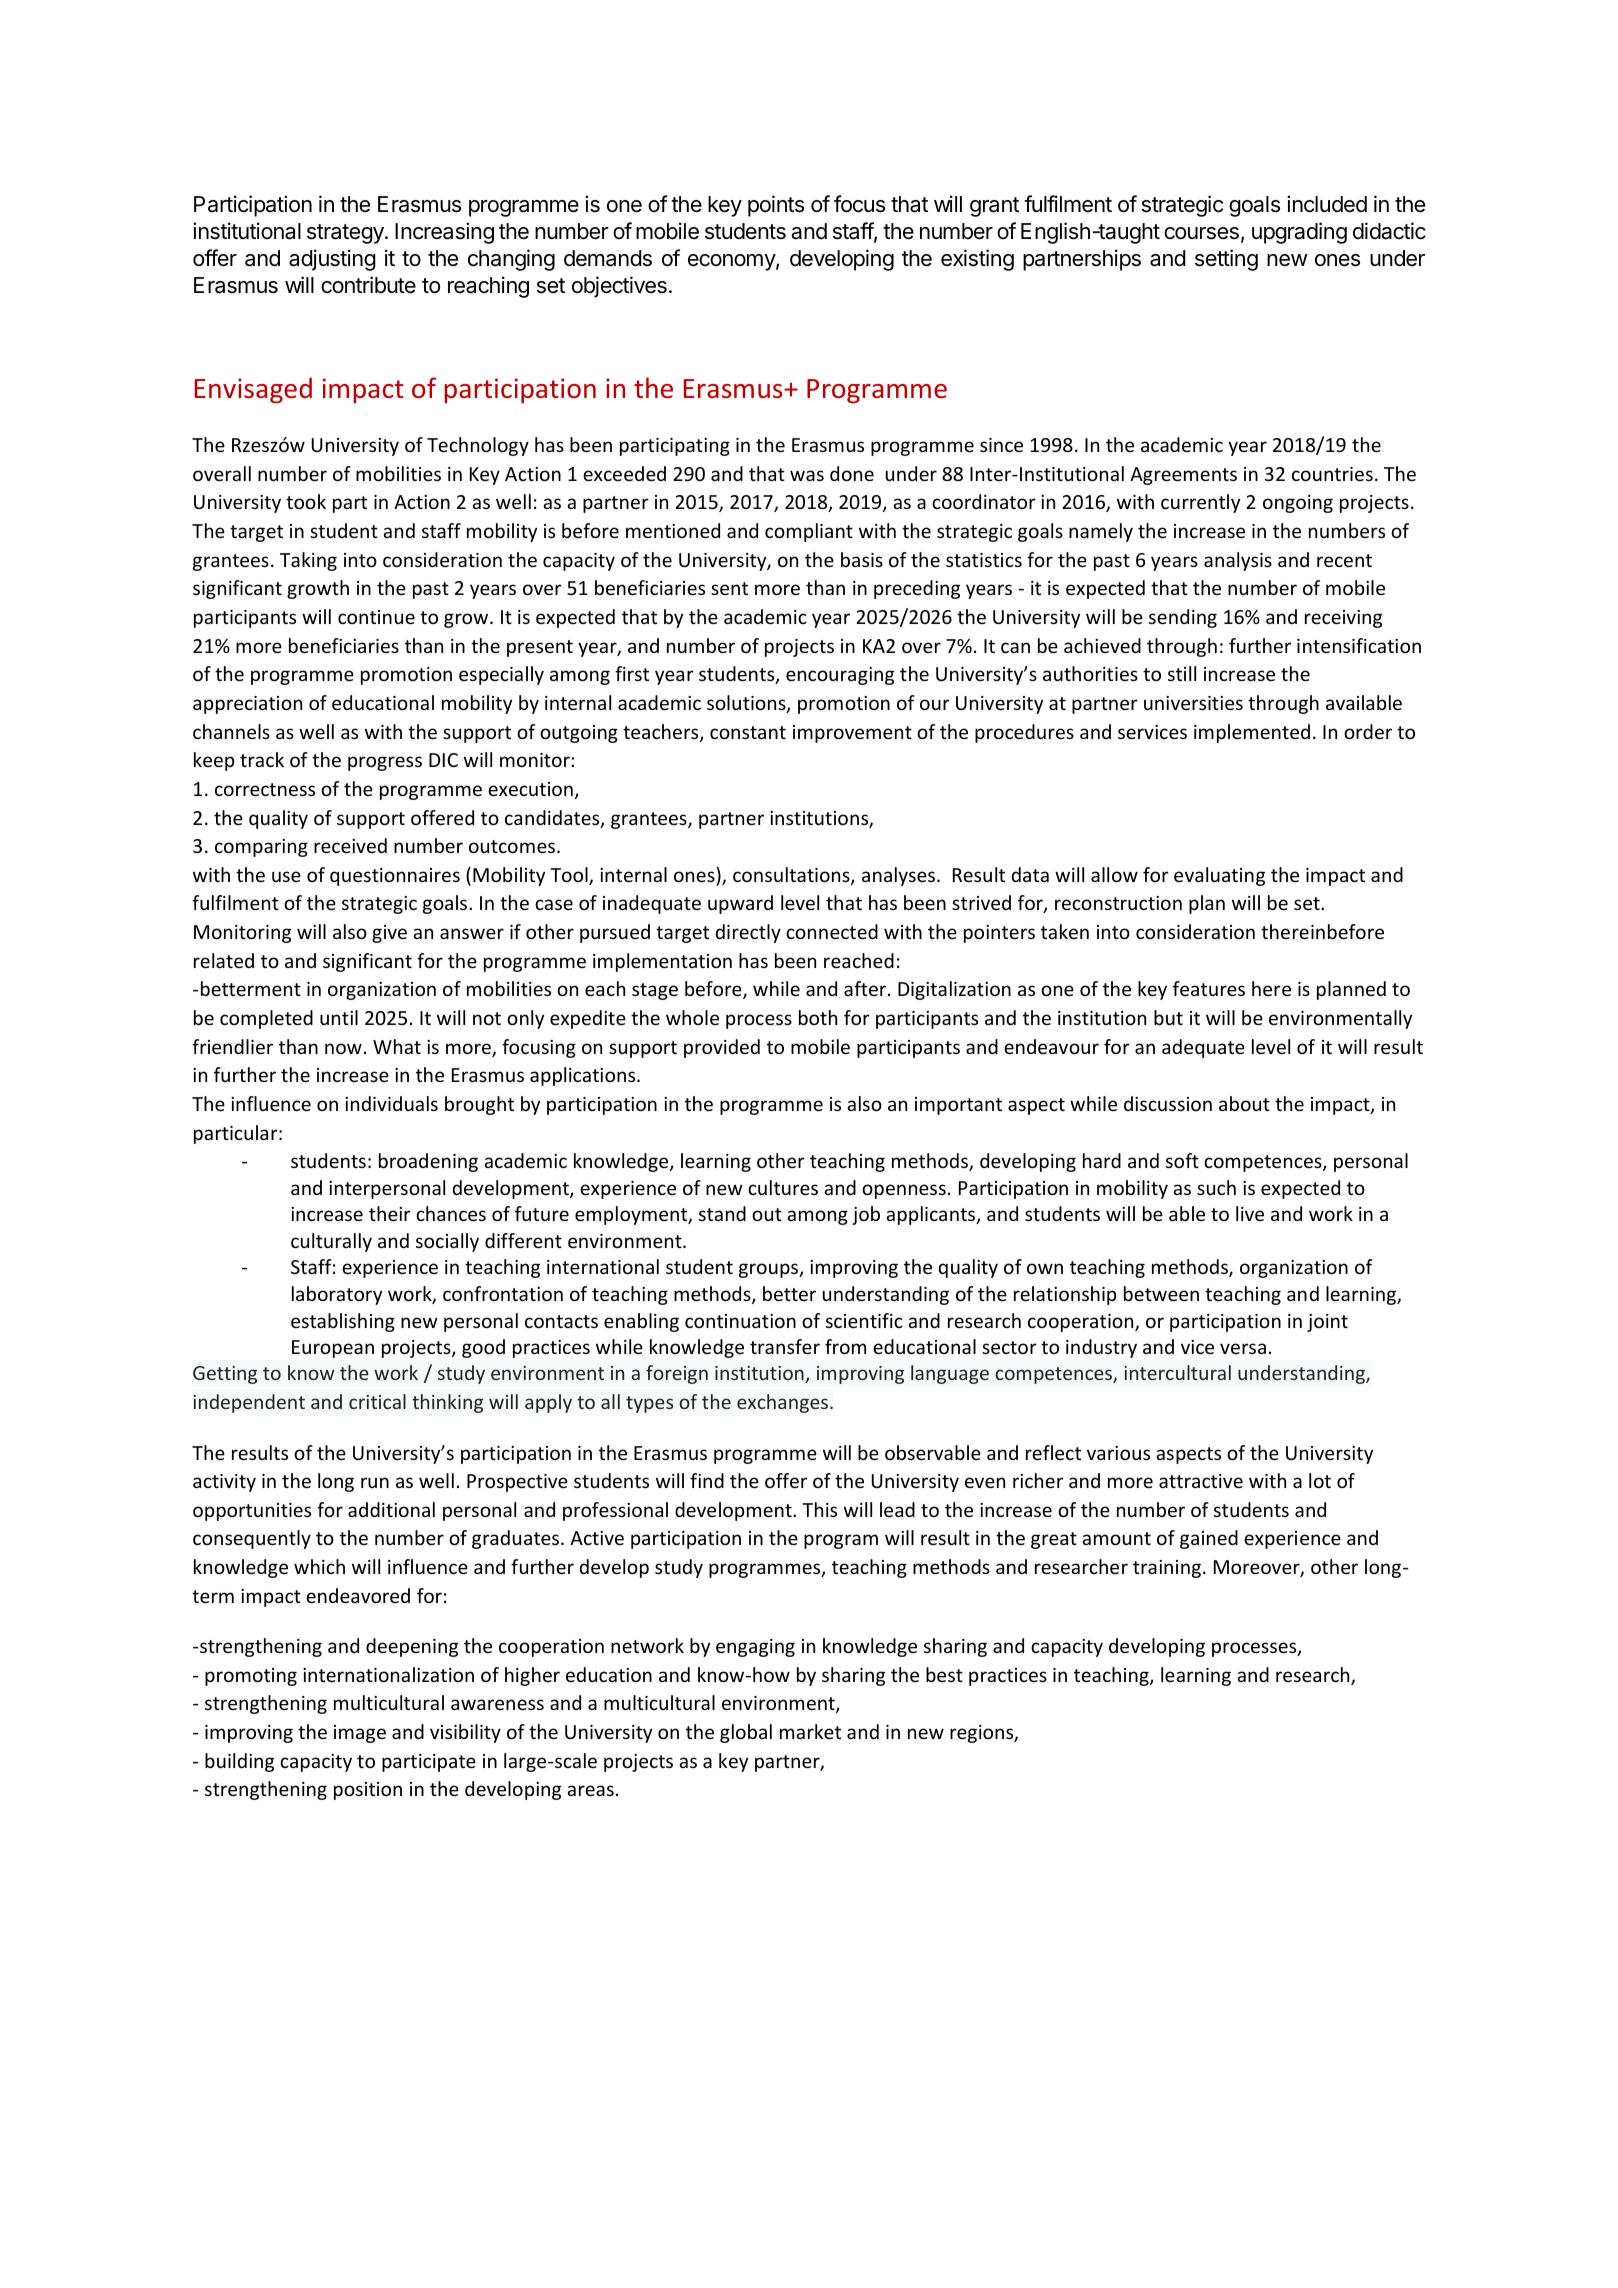  I want to click on market, so click(810, 1731).
